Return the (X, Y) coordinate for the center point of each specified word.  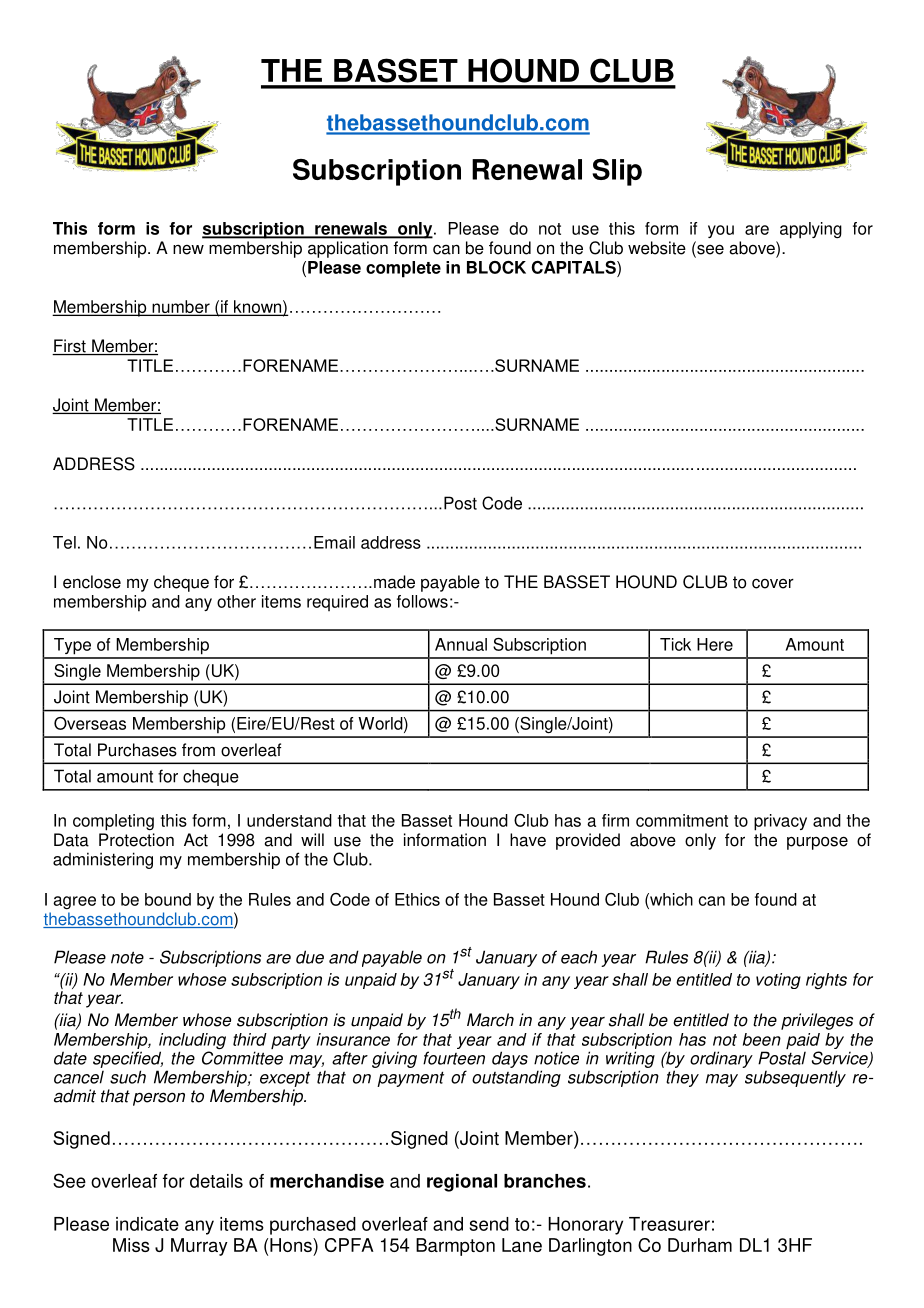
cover (773, 584)
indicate (147, 1224)
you (721, 231)
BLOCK (496, 267)
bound (168, 899)
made (394, 582)
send (489, 1224)
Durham (700, 1245)
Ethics (417, 899)
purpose (817, 843)
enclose (92, 582)
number (181, 308)
